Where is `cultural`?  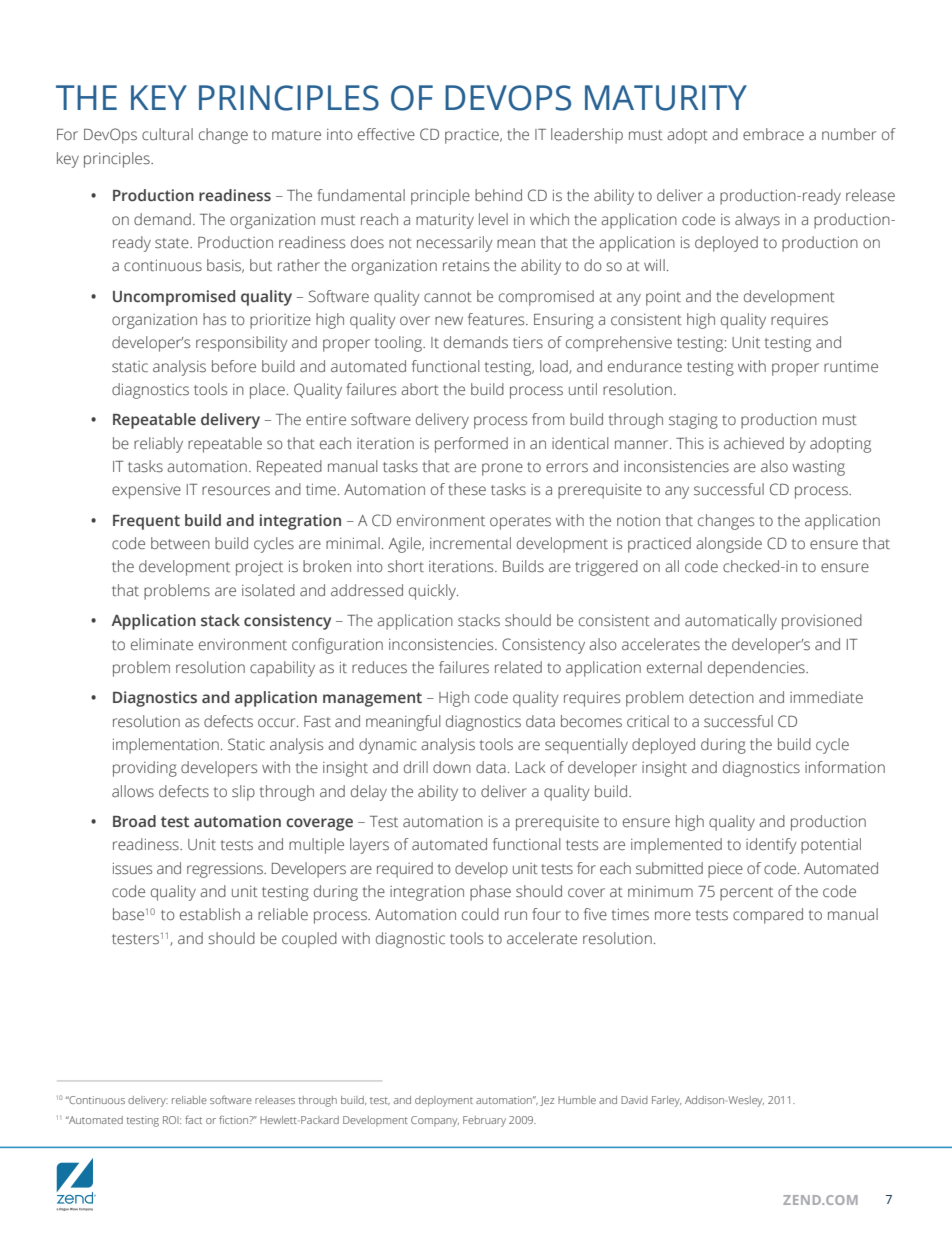
cultural is located at coordinates (167, 134).
